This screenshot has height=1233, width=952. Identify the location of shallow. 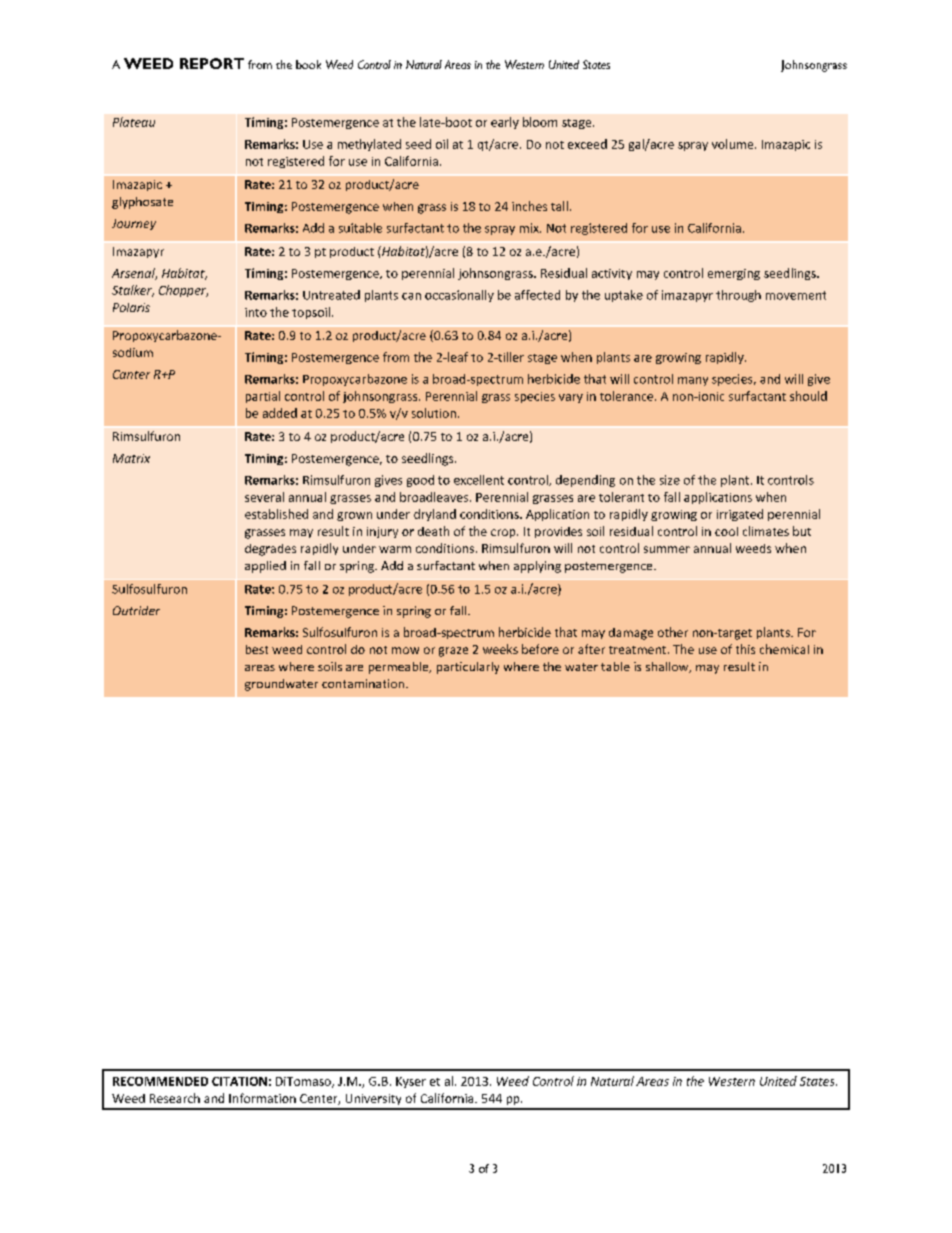
(668, 667).
